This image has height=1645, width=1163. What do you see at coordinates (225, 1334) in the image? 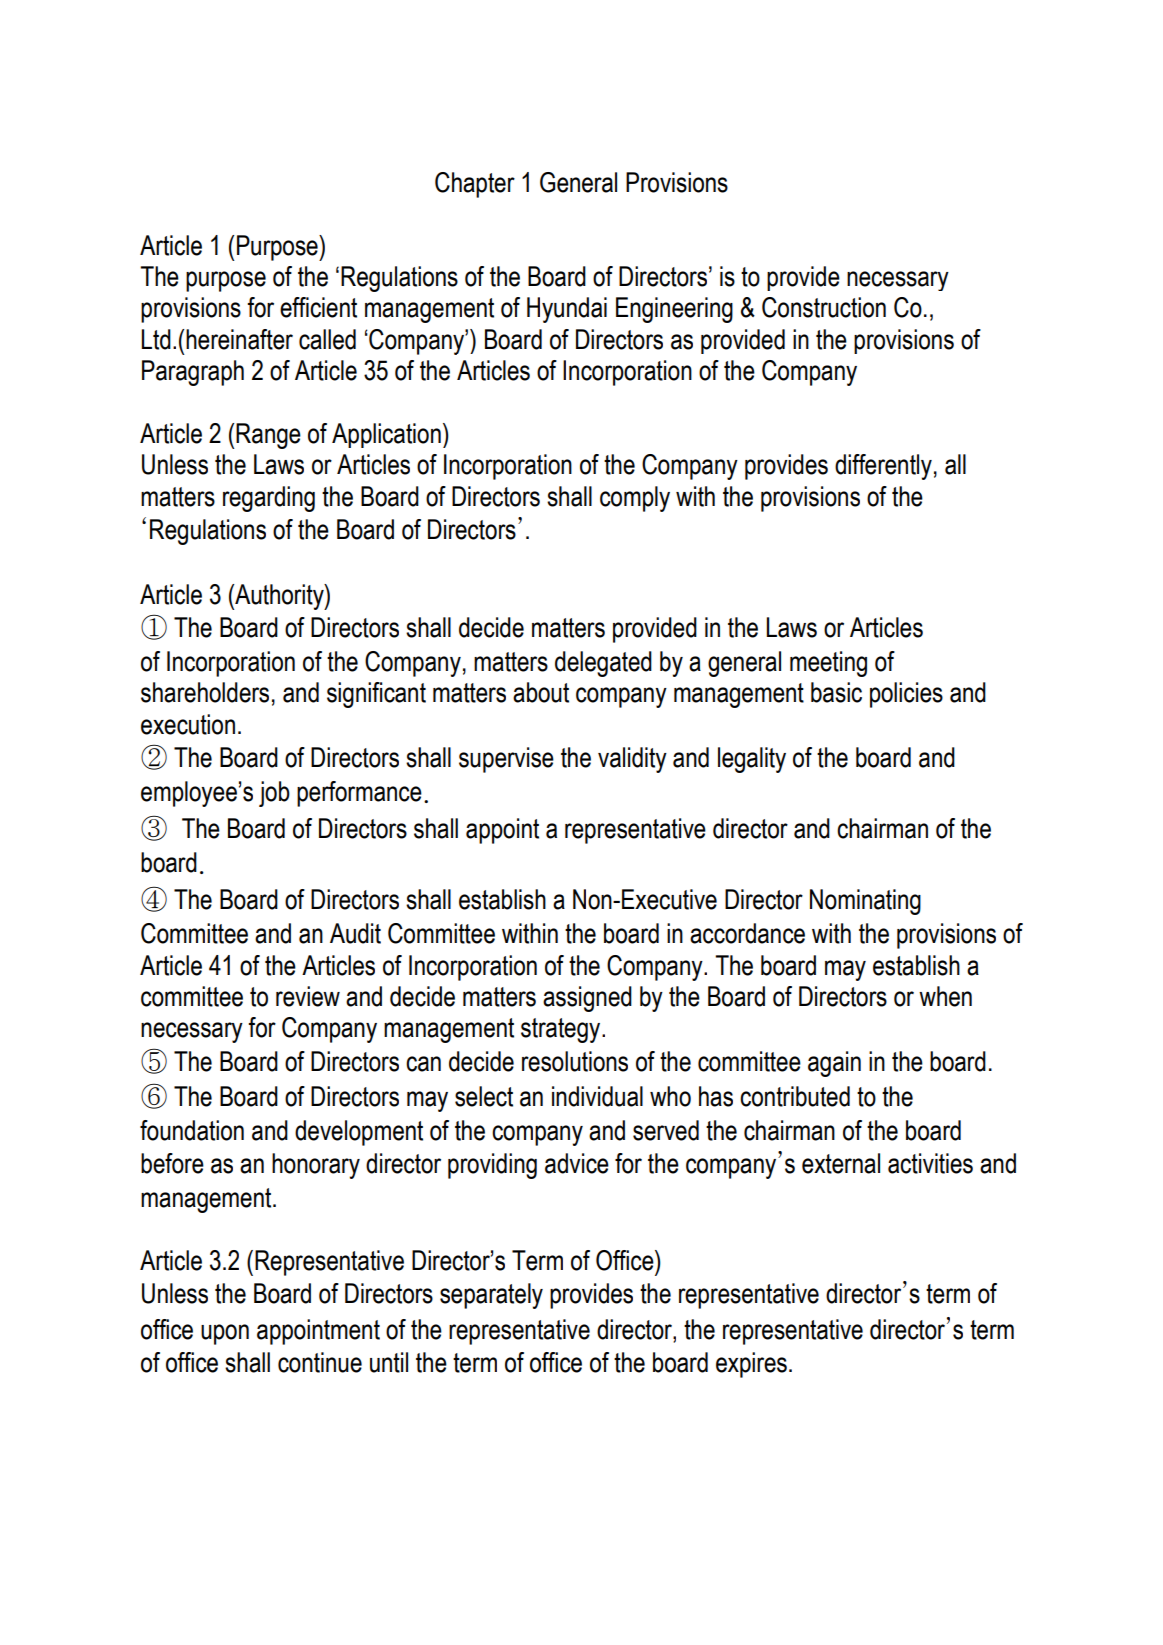
I see `upon` at bounding box center [225, 1334].
